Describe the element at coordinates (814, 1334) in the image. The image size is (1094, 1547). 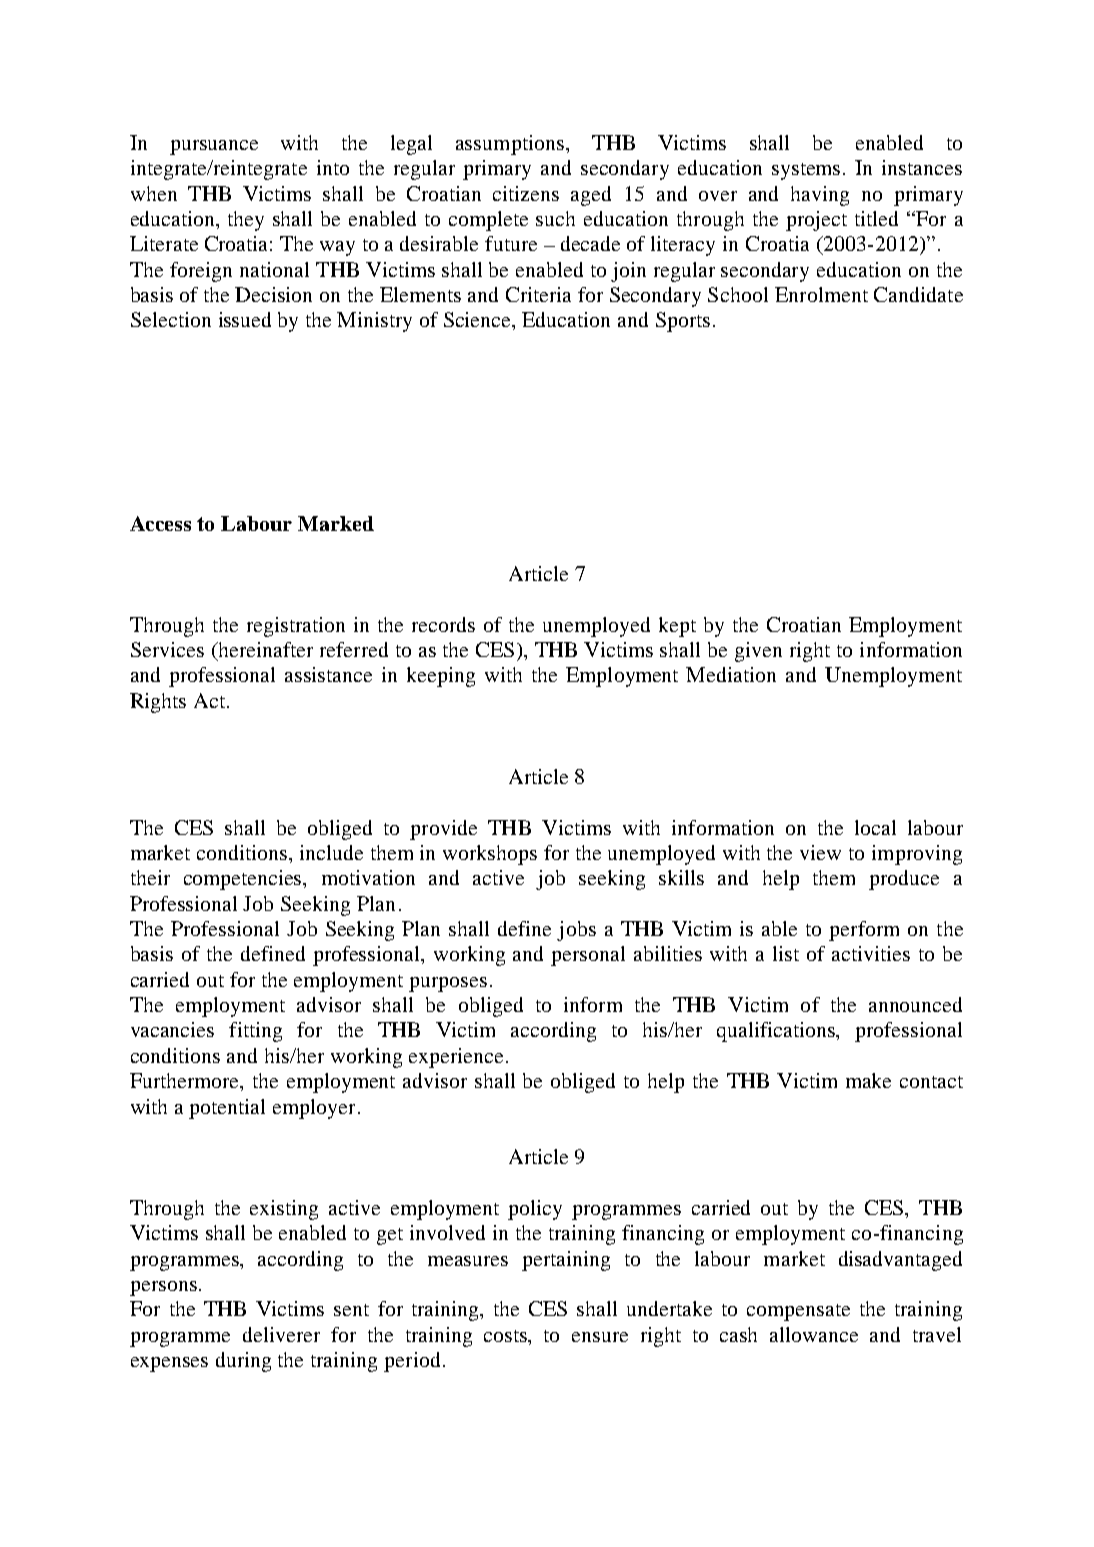
I see `allowance` at that location.
